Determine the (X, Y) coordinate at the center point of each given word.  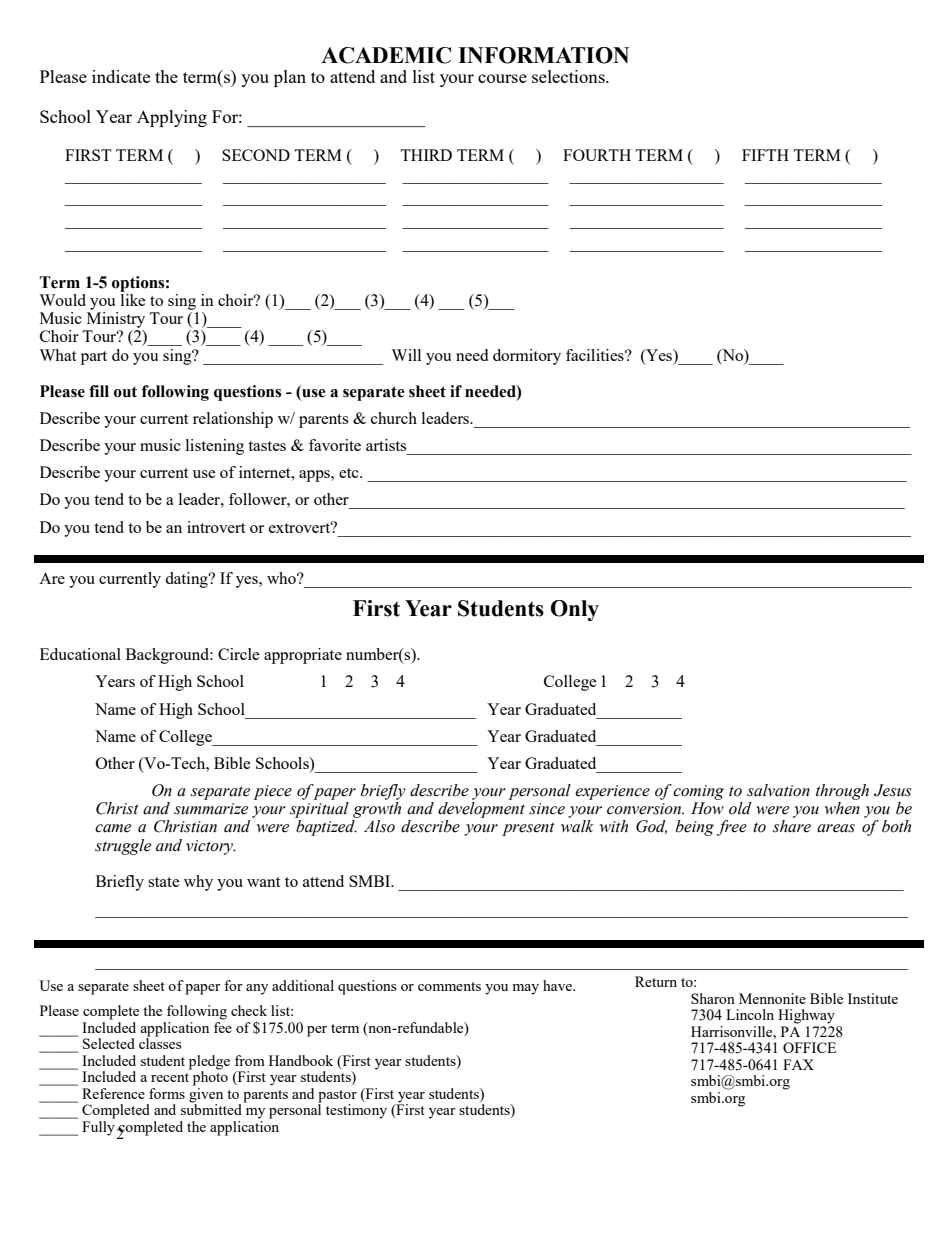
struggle (123, 847)
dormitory (527, 357)
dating (187, 580)
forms (167, 1093)
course (502, 78)
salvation (778, 790)
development (481, 810)
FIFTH (765, 155)
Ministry (116, 320)
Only (574, 610)
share (792, 826)
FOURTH (597, 155)
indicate (121, 76)
